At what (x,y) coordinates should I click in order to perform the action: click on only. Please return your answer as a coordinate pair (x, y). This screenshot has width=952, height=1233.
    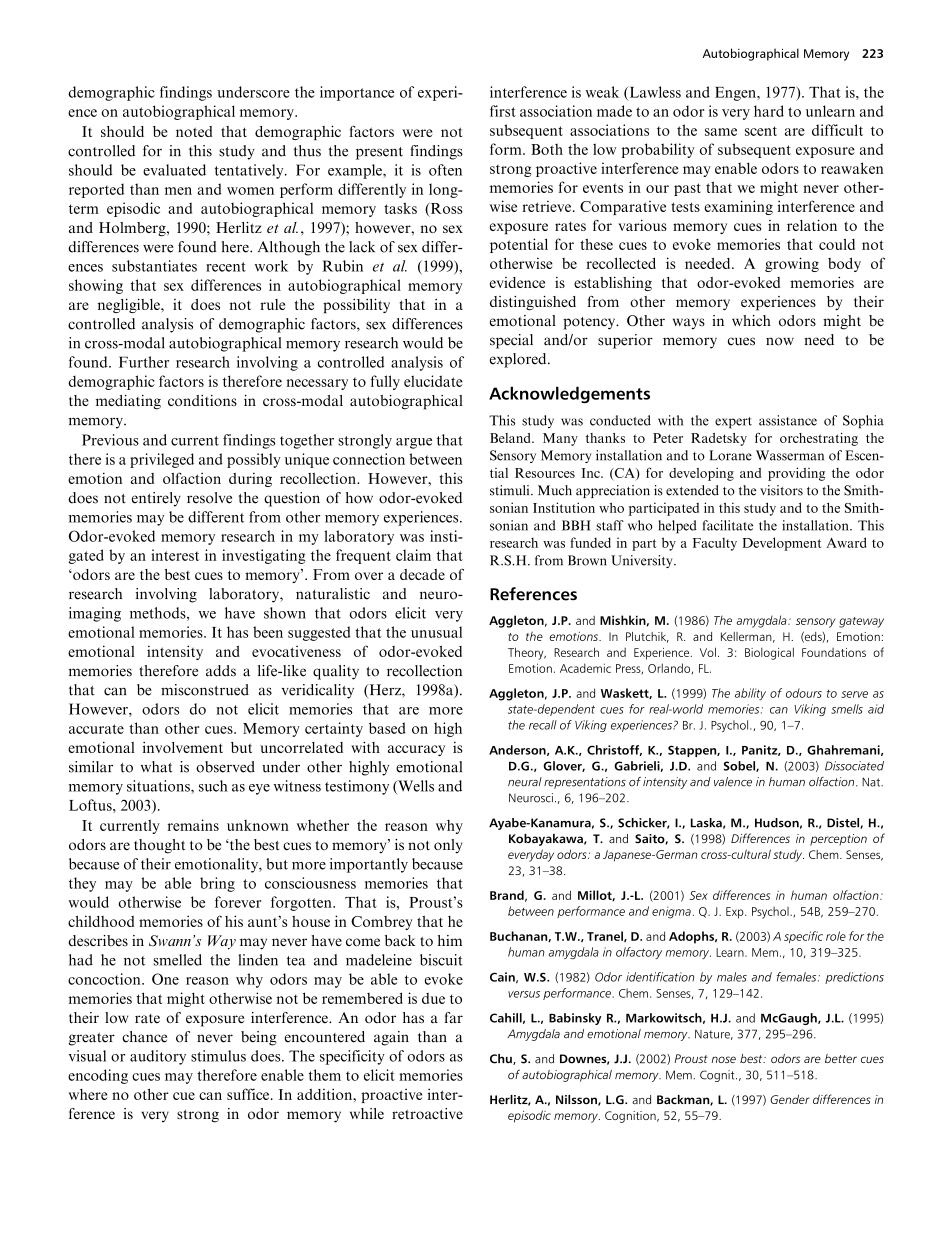
    Looking at the image, I should click on (448, 846).
